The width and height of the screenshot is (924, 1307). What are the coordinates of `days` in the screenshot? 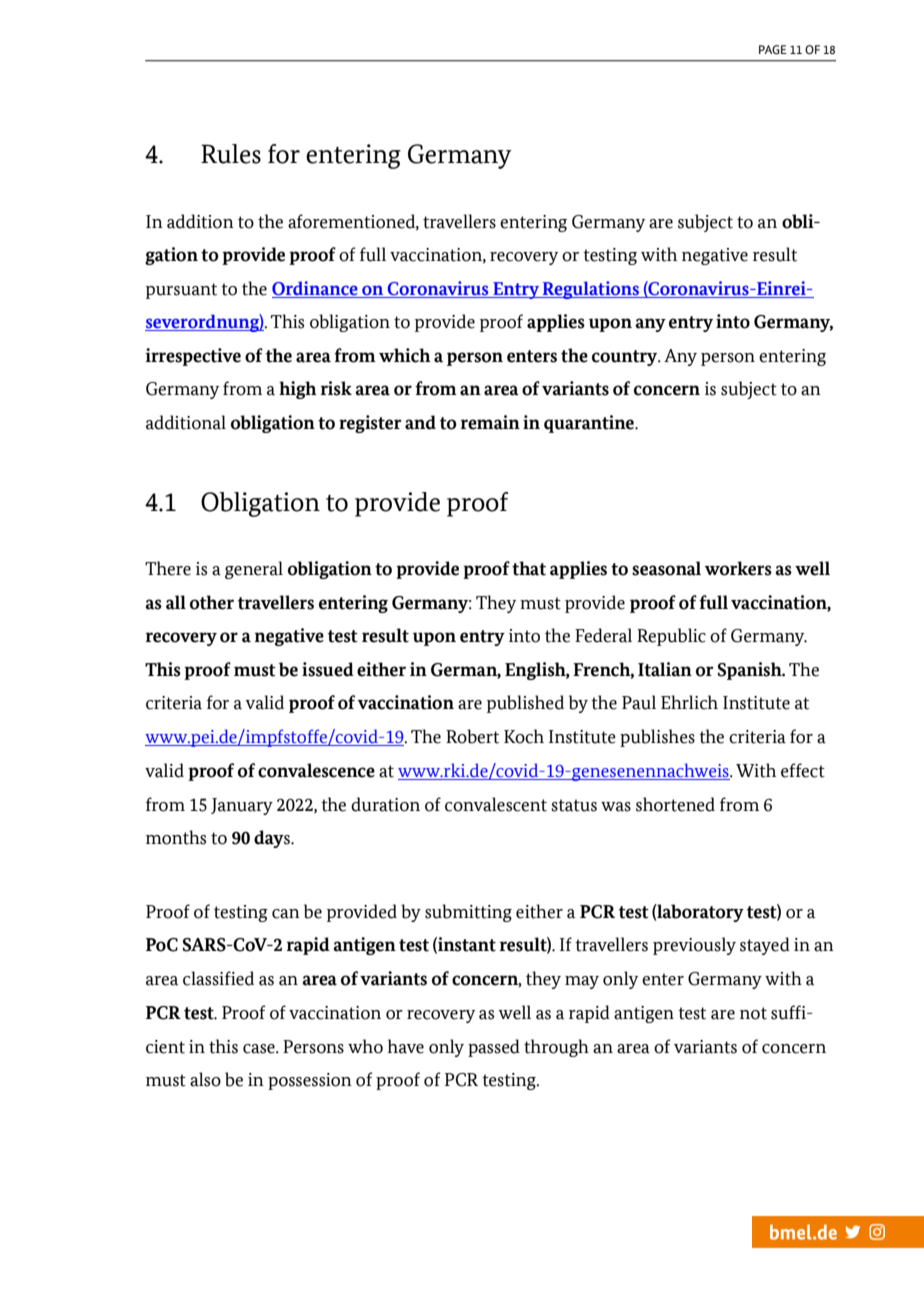 It's located at (273, 839).
